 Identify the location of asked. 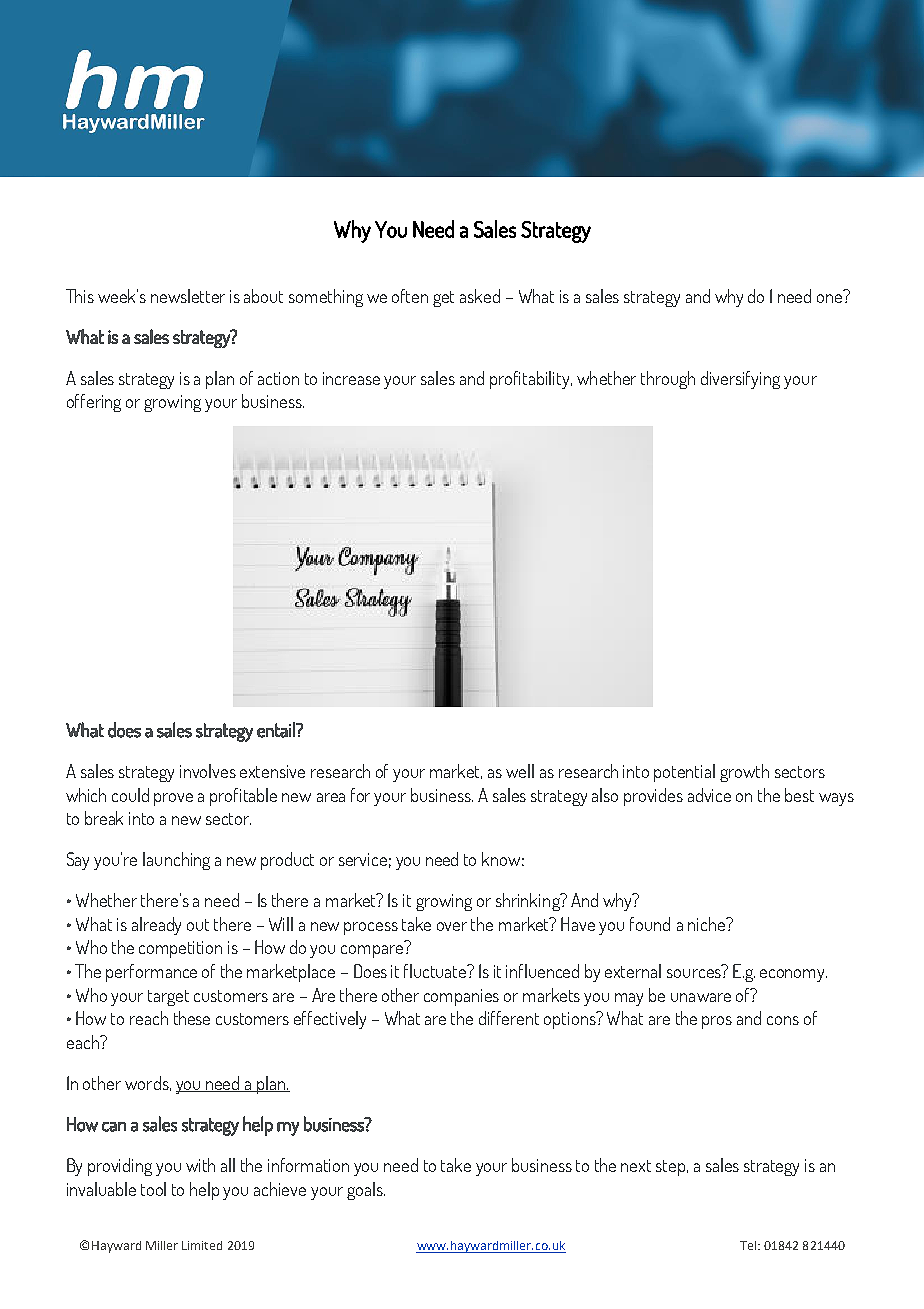
(480, 296).
